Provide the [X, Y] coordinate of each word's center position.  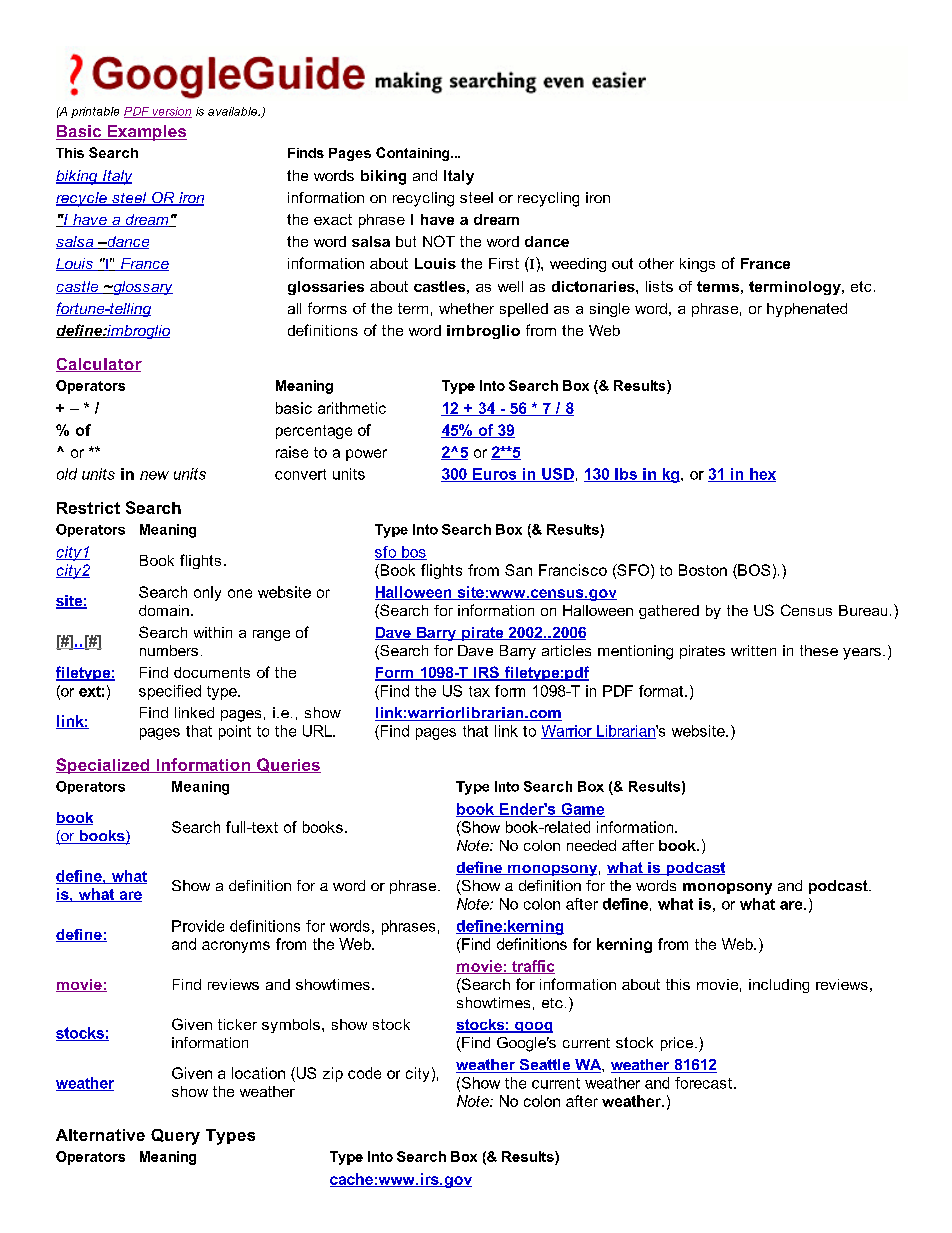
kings [697, 265]
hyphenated [807, 310]
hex [762, 475]
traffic [532, 967]
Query [175, 1137]
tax [479, 691]
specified [170, 692]
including [779, 986]
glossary [142, 288]
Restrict [88, 508]
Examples [146, 133]
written [753, 650]
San [518, 570]
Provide [198, 926]
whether [466, 308]
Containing [414, 154]
